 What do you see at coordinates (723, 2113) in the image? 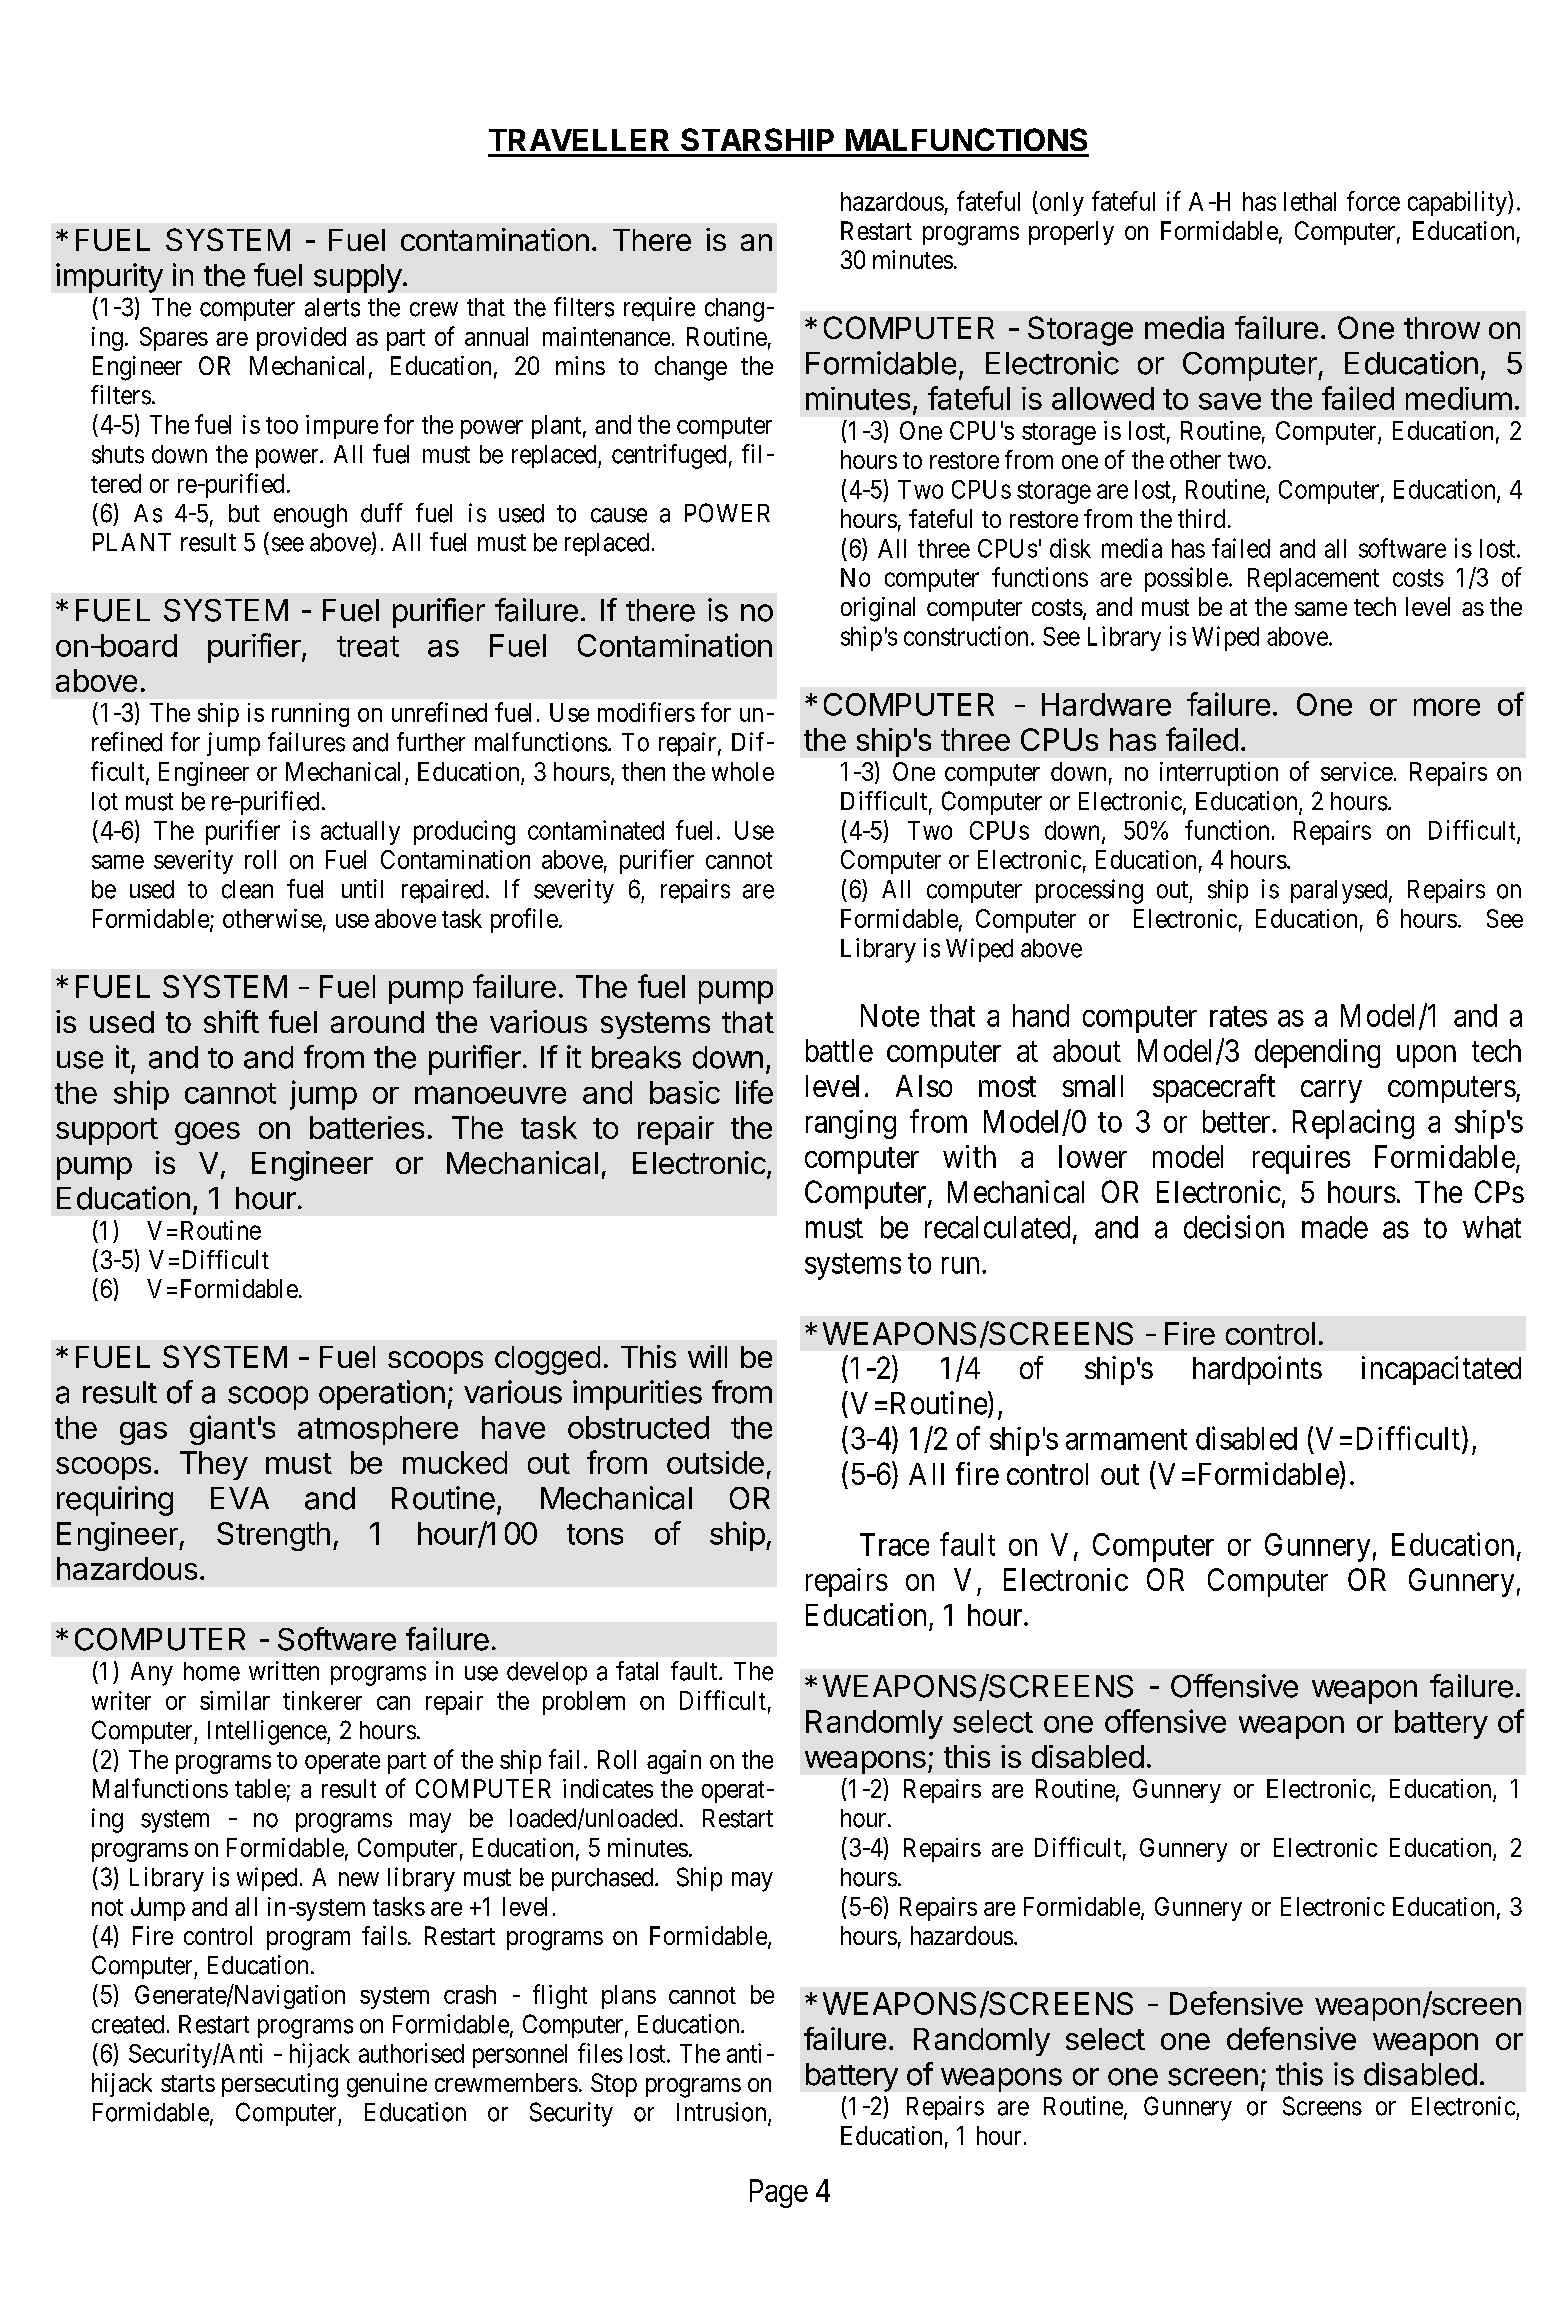
I see `Intrusion` at bounding box center [723, 2113].
